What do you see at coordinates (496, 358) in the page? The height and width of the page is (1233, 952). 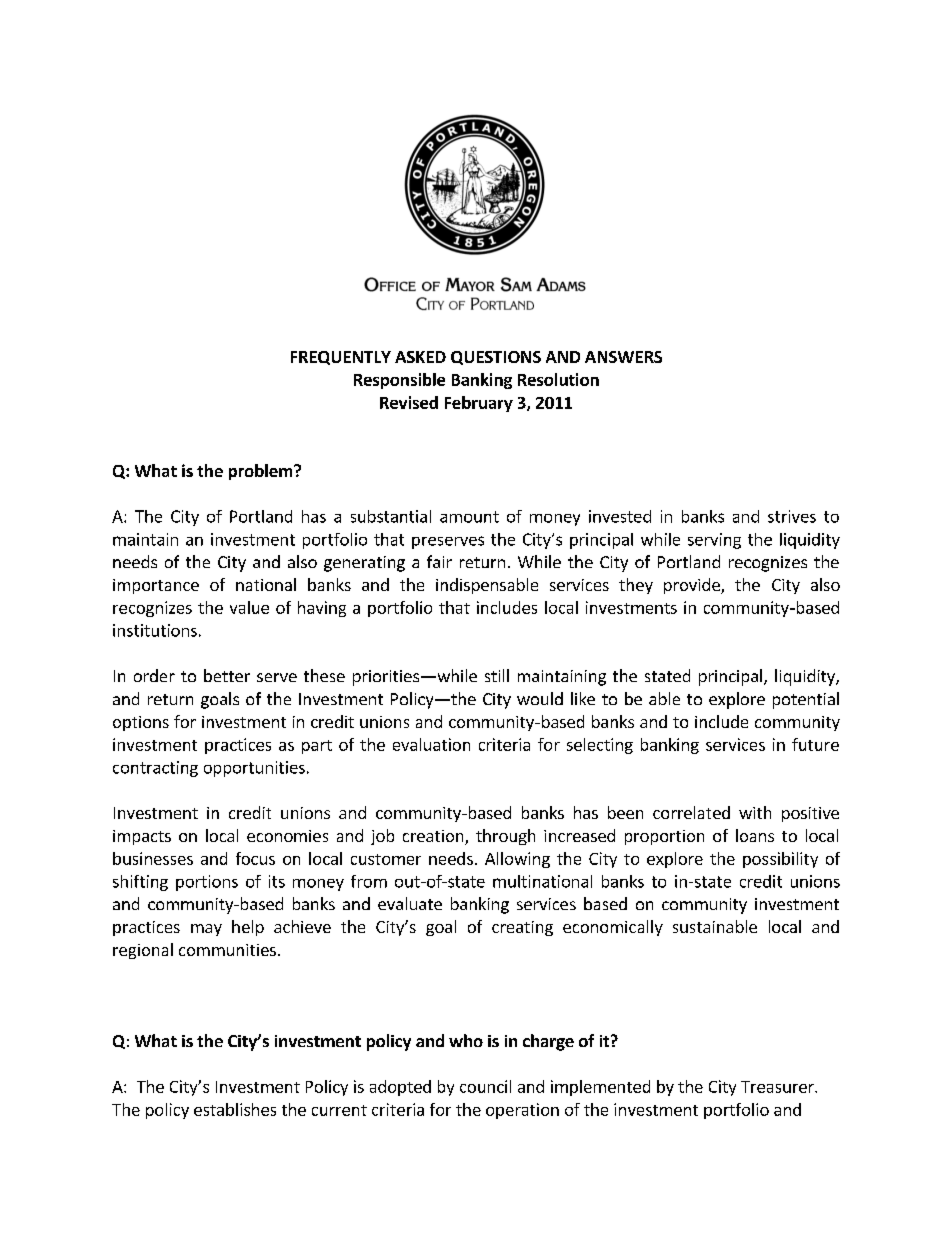 I see `QUESTIONS` at bounding box center [496, 358].
